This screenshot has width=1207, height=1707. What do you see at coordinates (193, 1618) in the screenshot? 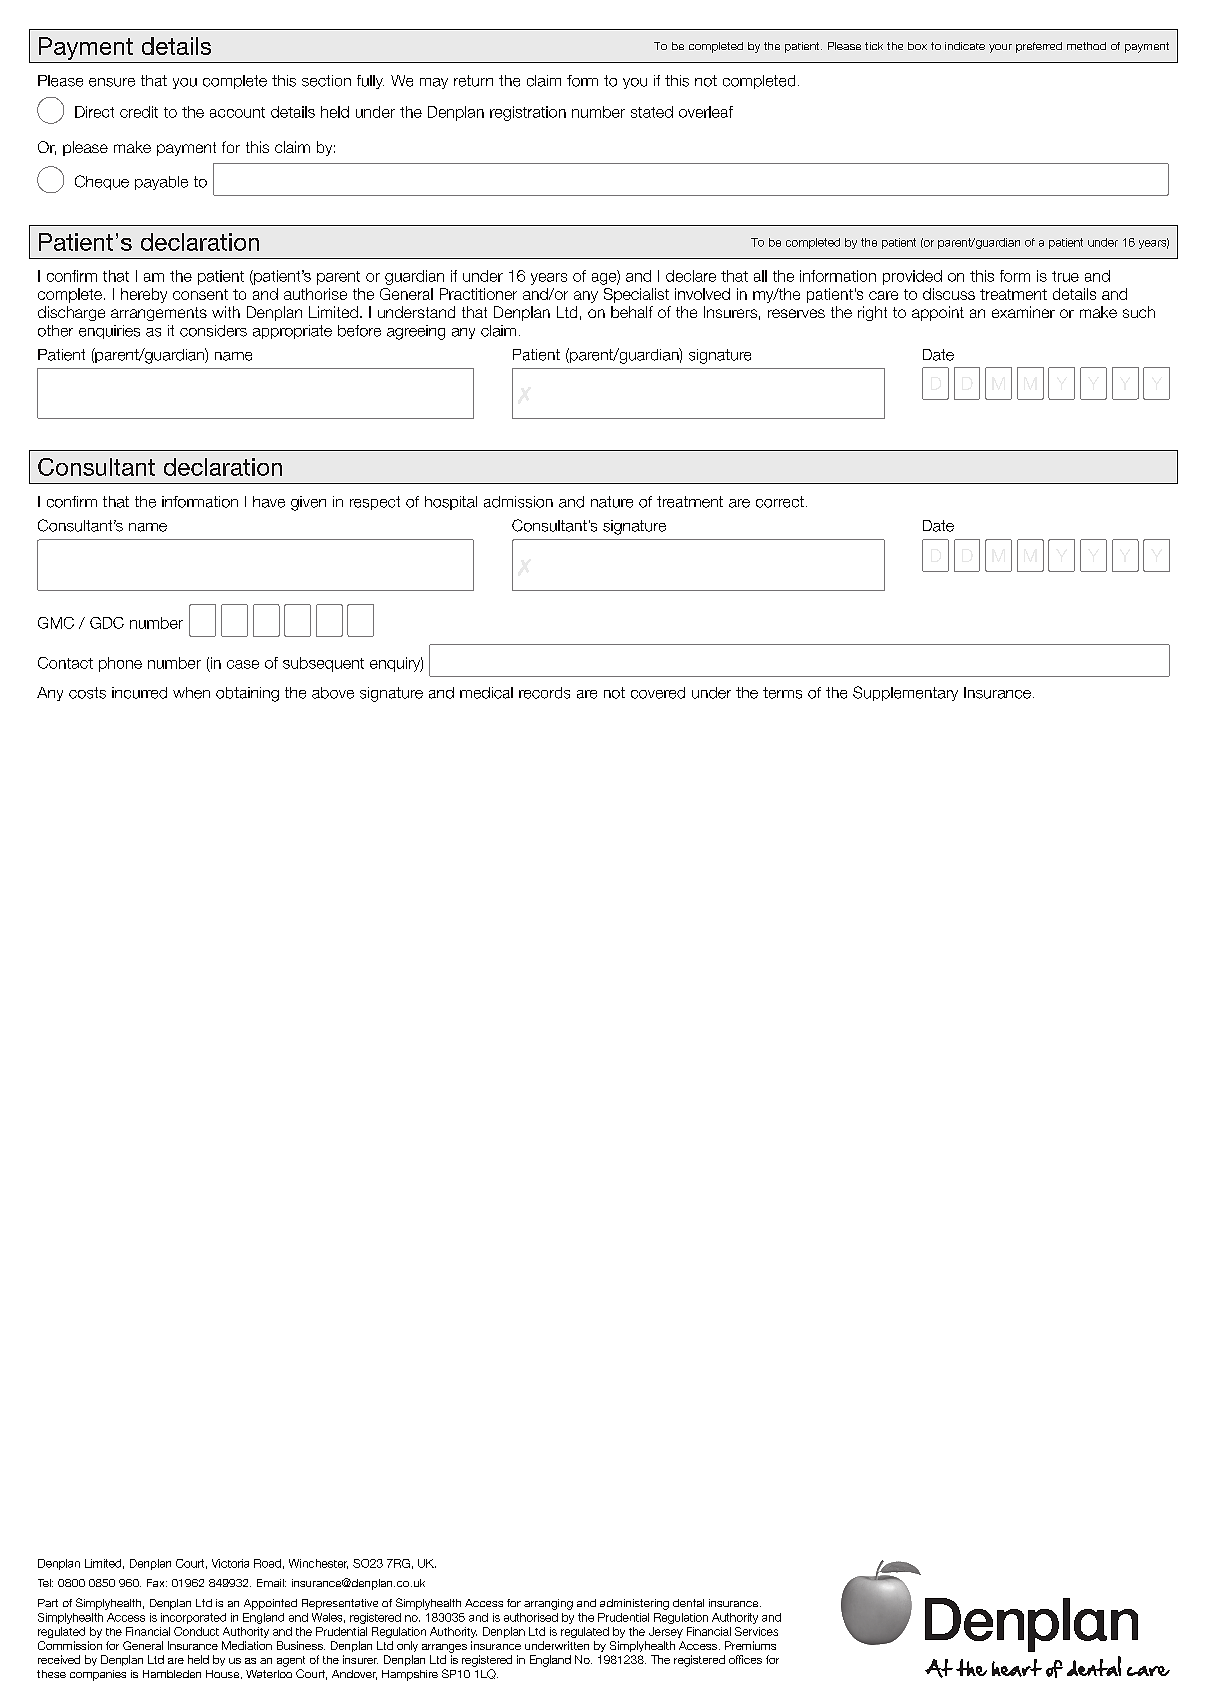
I see `incorporated` at bounding box center [193, 1618].
